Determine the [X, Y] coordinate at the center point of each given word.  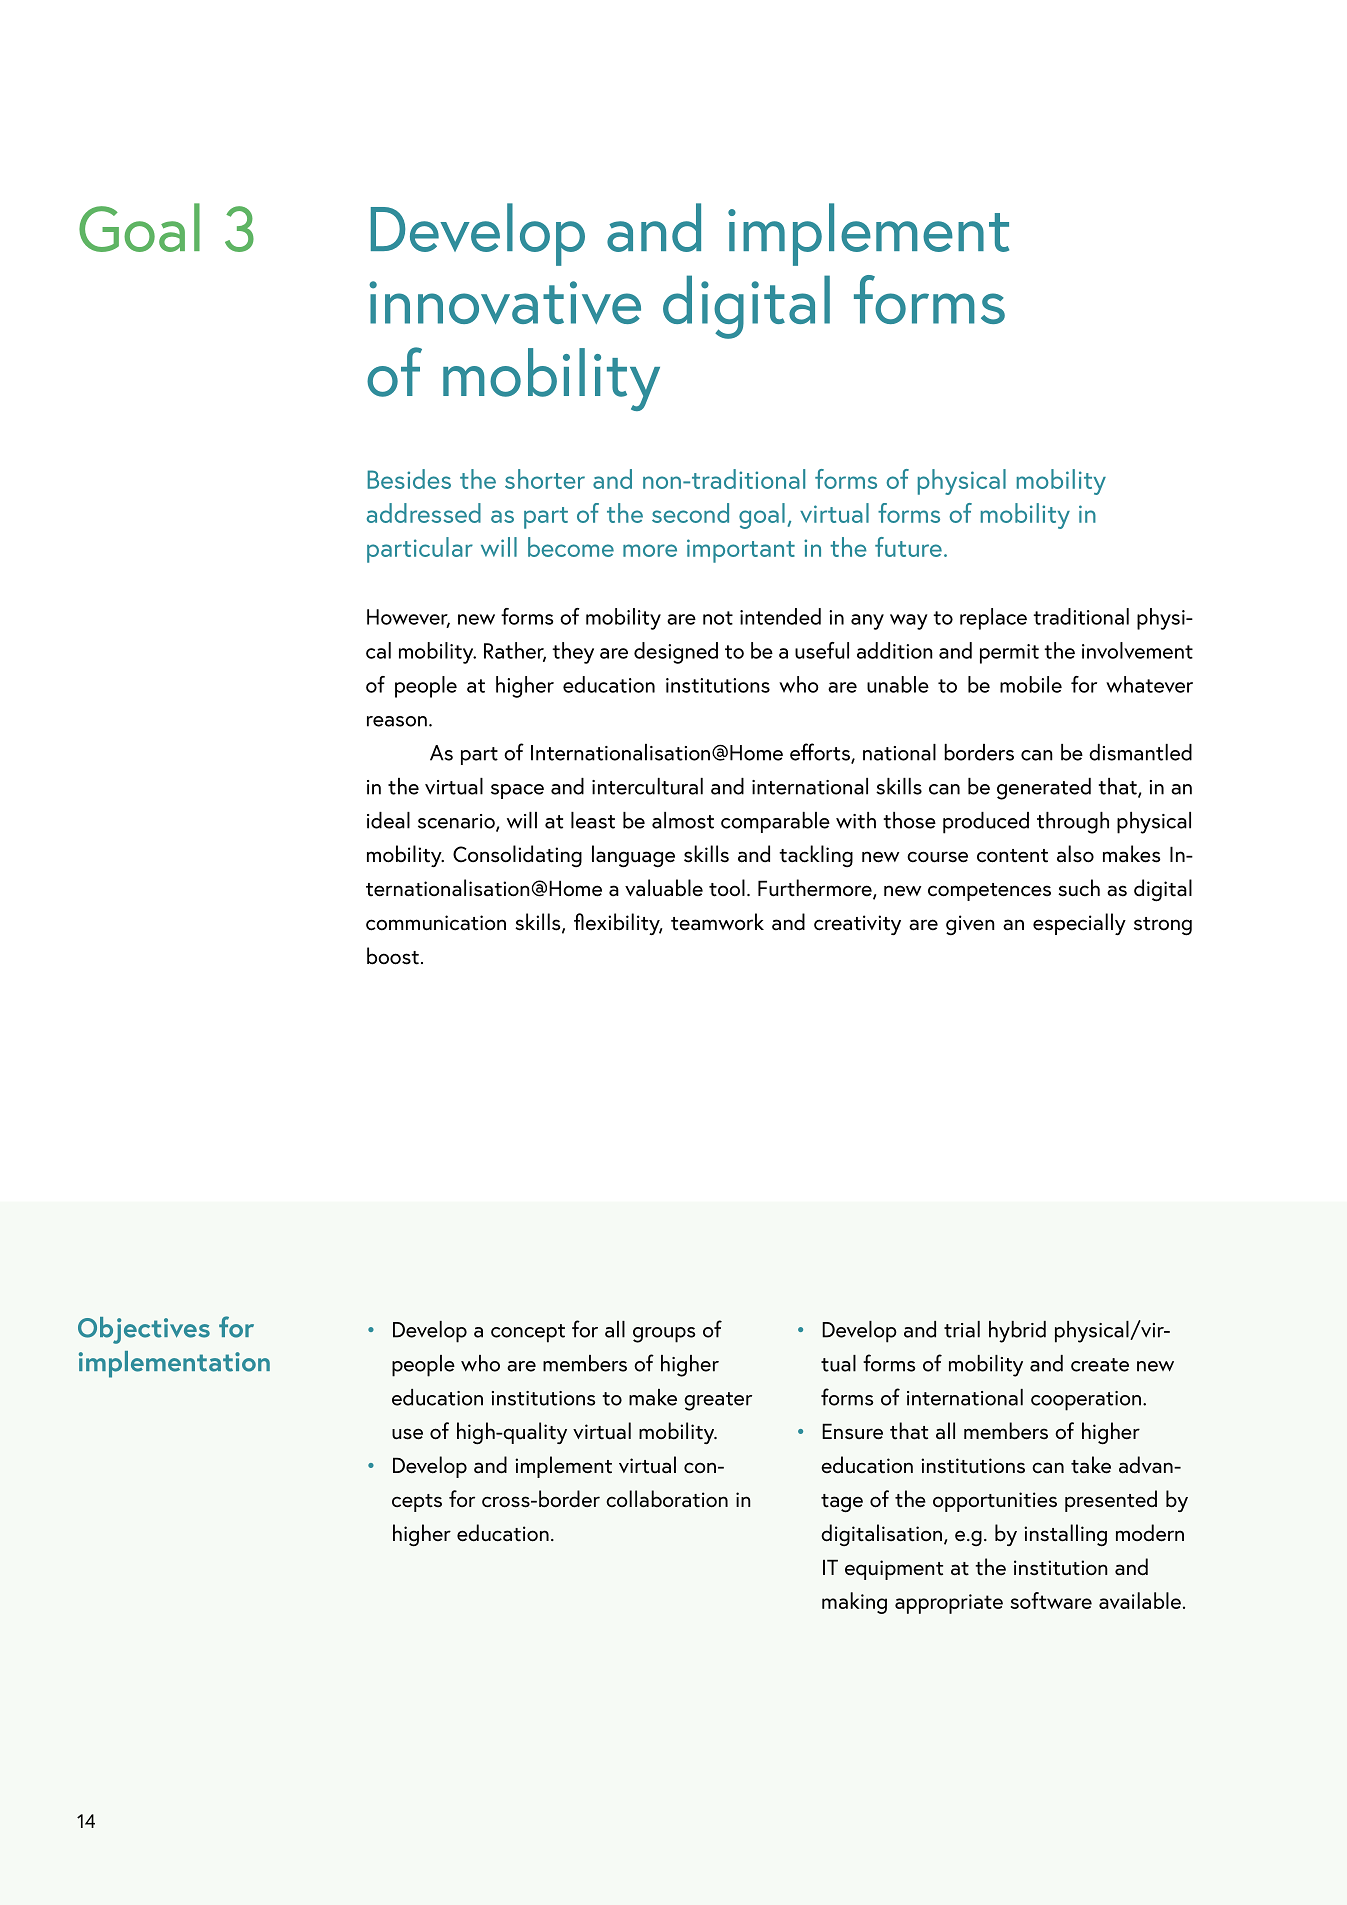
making [854, 1603]
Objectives [144, 1330]
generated [1044, 789]
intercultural [647, 786]
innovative [505, 302]
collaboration [667, 1499]
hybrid [1017, 1332]
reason [397, 721]
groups [664, 1335]
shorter [545, 479]
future [908, 547]
